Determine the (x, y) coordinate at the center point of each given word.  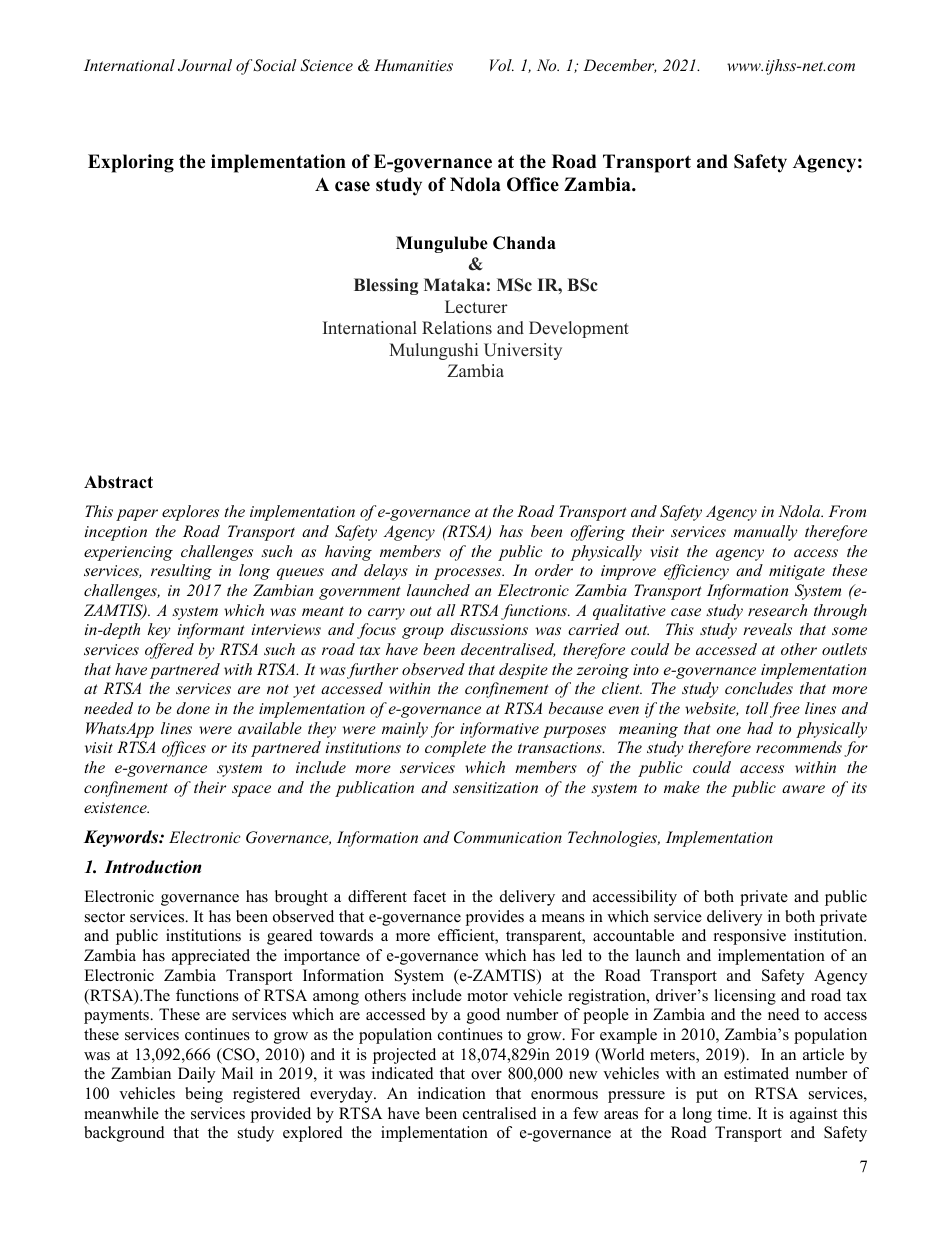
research (777, 610)
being (204, 1095)
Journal (205, 65)
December (620, 66)
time (733, 1113)
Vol (502, 65)
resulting (181, 572)
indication (452, 1093)
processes (469, 574)
